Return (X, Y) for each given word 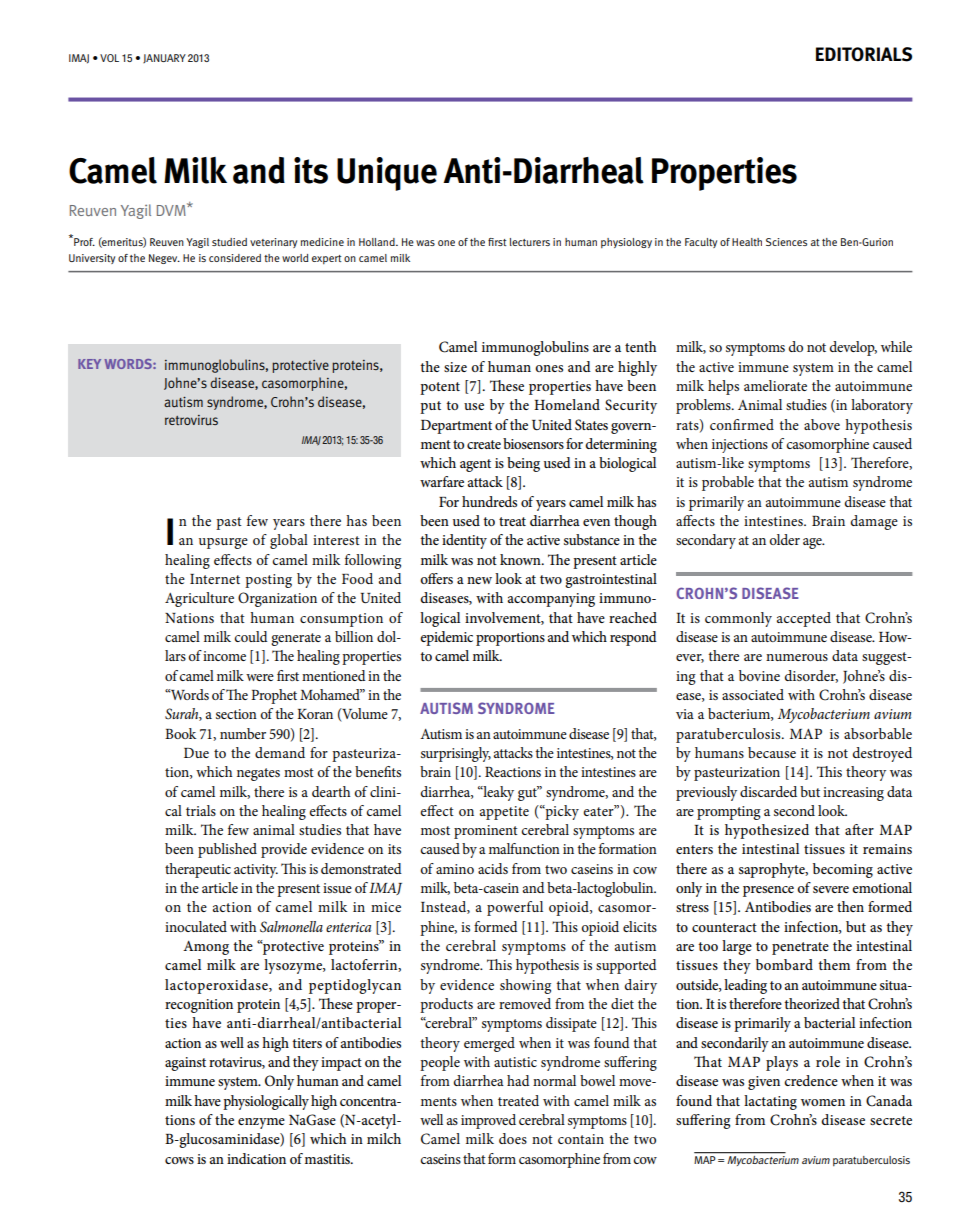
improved (488, 1121)
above (822, 424)
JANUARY (164, 58)
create (484, 444)
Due (196, 753)
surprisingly (456, 754)
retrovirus (191, 420)
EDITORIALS (864, 54)
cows (179, 1160)
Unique (387, 174)
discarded (768, 791)
